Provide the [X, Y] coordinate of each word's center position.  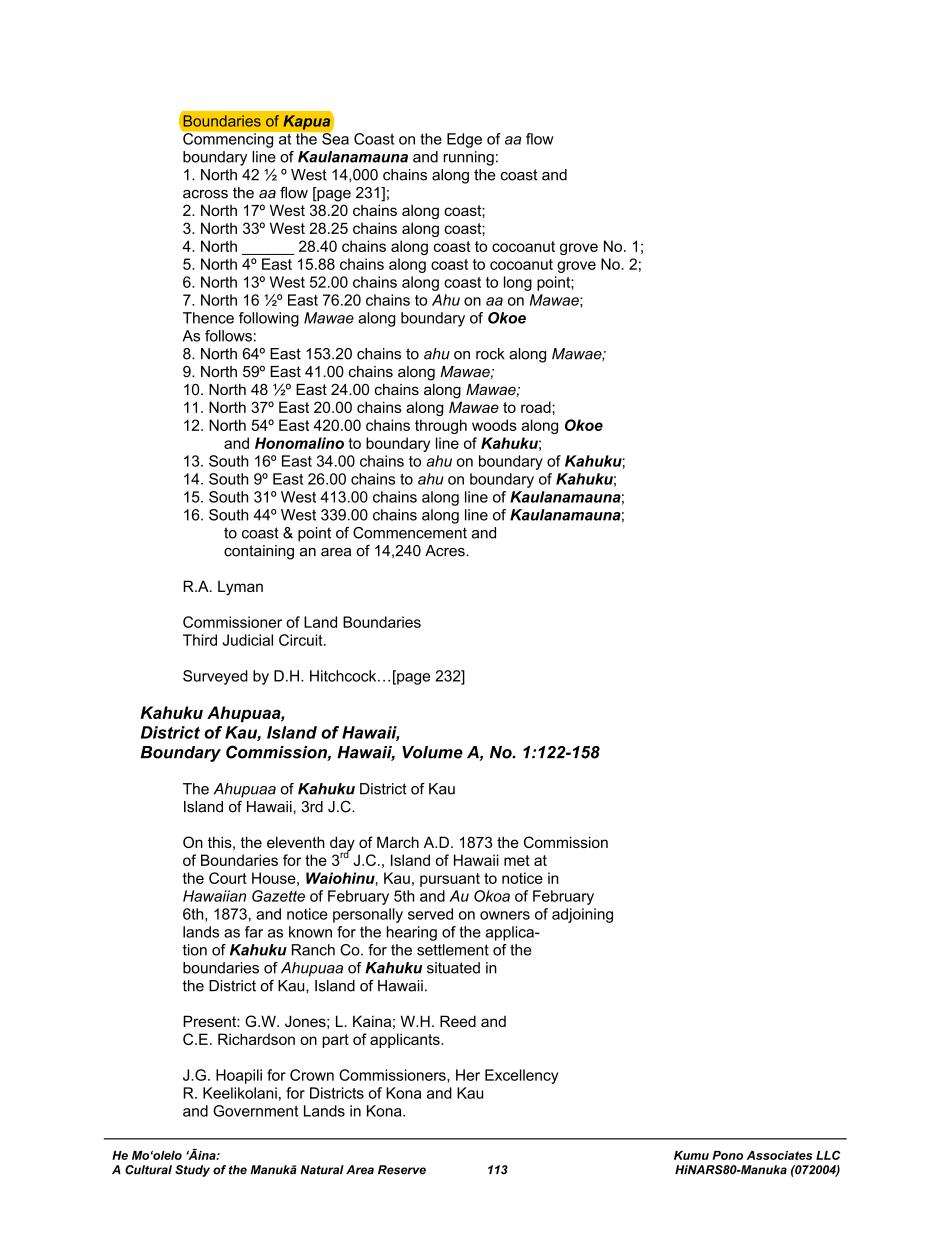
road [536, 407]
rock [490, 354]
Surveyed [215, 677]
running [469, 158]
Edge [464, 140]
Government [255, 1111]
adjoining [582, 915]
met [517, 860]
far [254, 932]
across [205, 194]
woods [494, 425]
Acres [446, 551]
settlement [453, 950]
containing [259, 552]
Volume [432, 752]
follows [228, 336]
